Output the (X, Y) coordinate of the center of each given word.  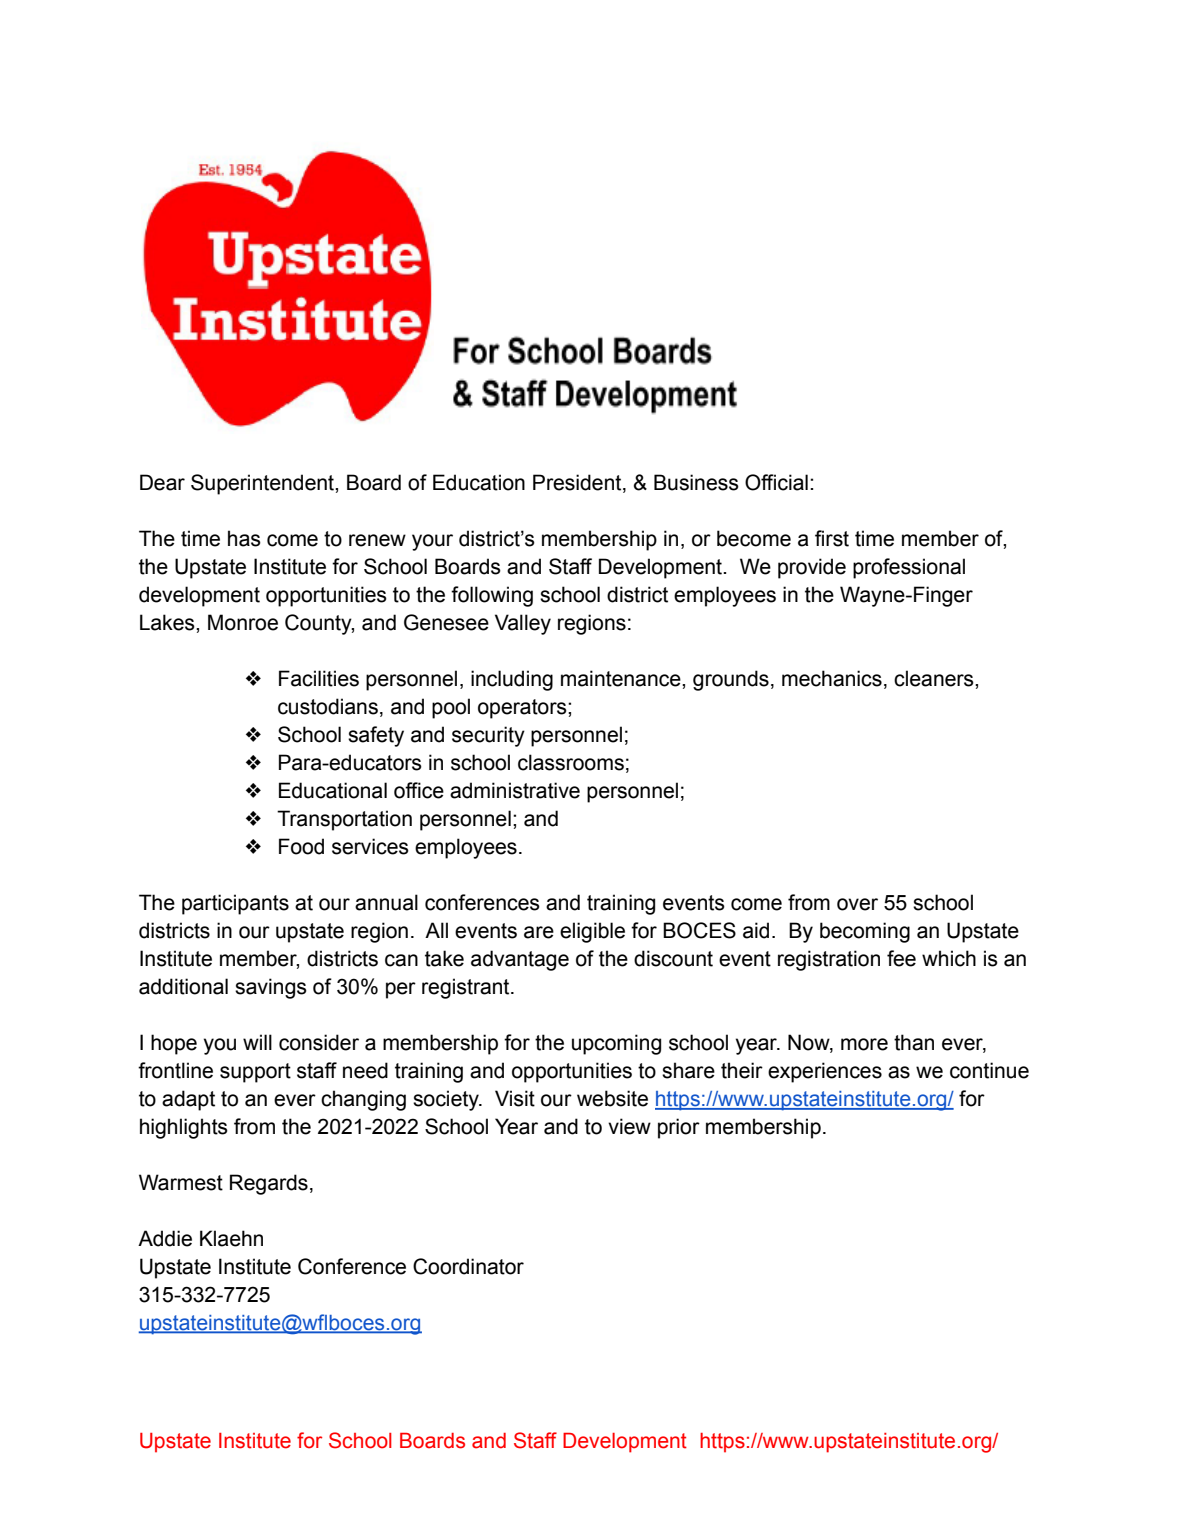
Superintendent (263, 484)
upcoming (616, 1044)
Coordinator (468, 1266)
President (578, 483)
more (864, 1044)
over (857, 904)
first (832, 538)
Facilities (319, 678)
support (255, 1073)
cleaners (935, 678)
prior (679, 1128)
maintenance (622, 678)
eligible (592, 932)
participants (235, 904)
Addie (165, 1238)
